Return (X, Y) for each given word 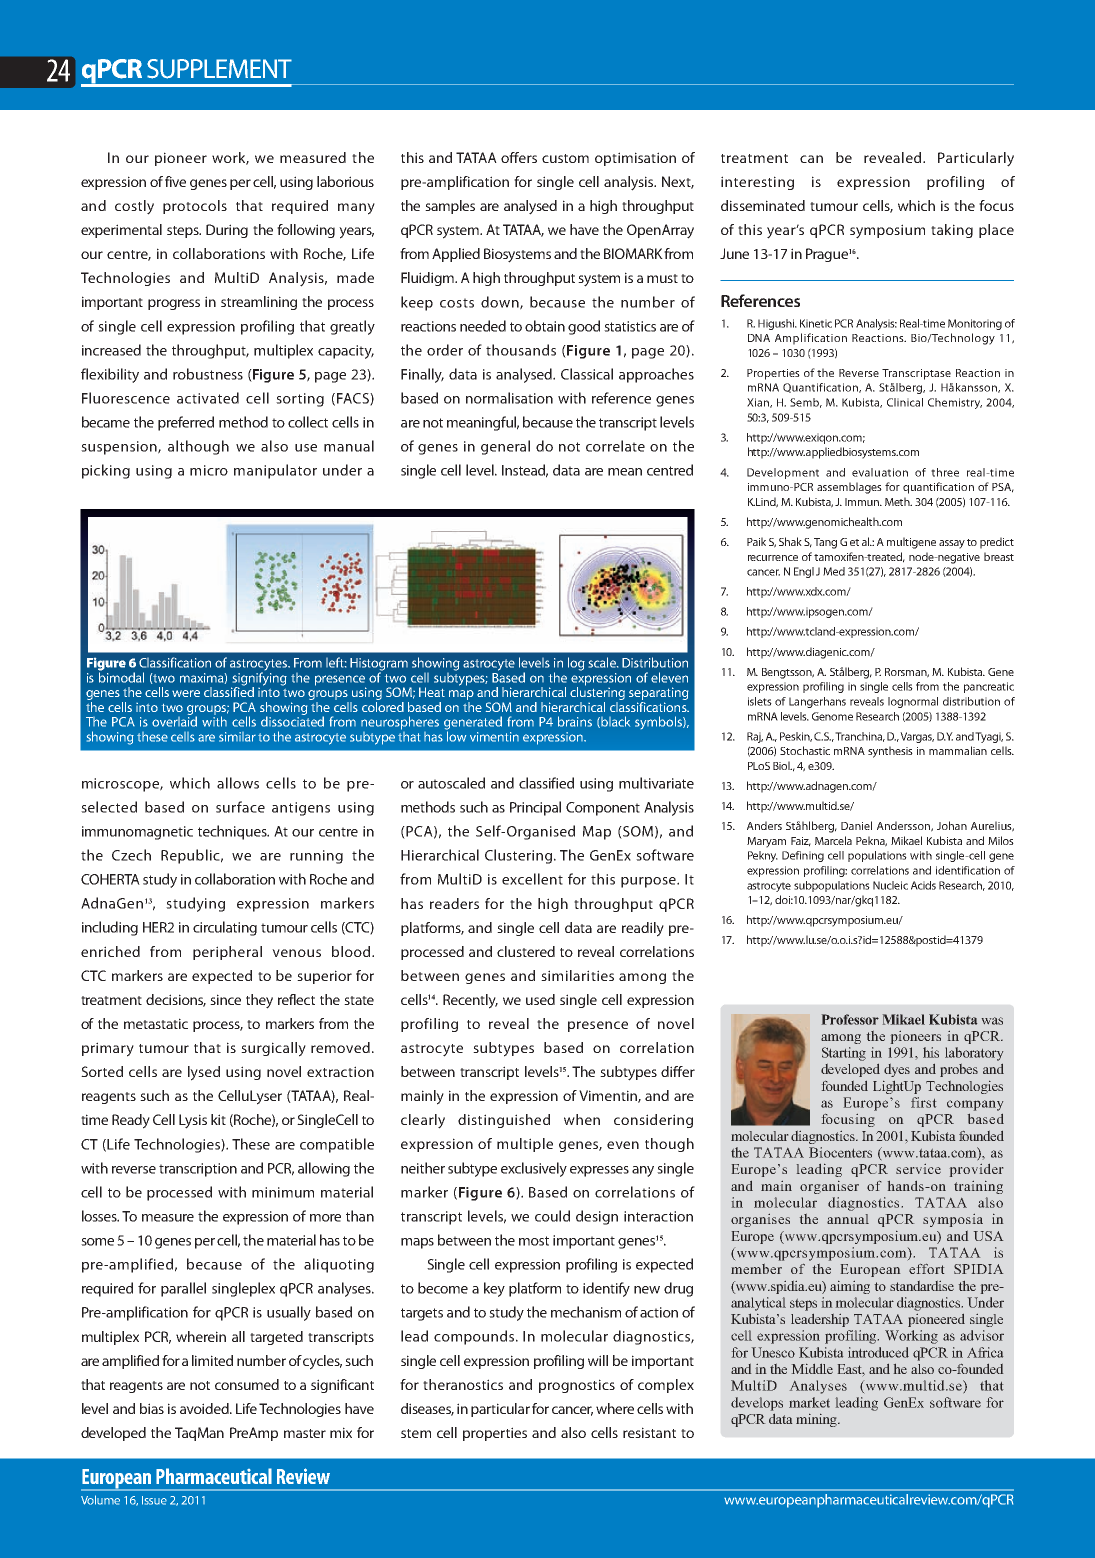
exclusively (534, 1169)
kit (218, 1119)
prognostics (577, 1386)
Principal (535, 808)
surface (240, 807)
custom (565, 158)
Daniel (856, 825)
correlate (615, 446)
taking (952, 231)
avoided (205, 1408)
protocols (195, 207)
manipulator (275, 471)
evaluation (880, 472)
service (918, 1169)
